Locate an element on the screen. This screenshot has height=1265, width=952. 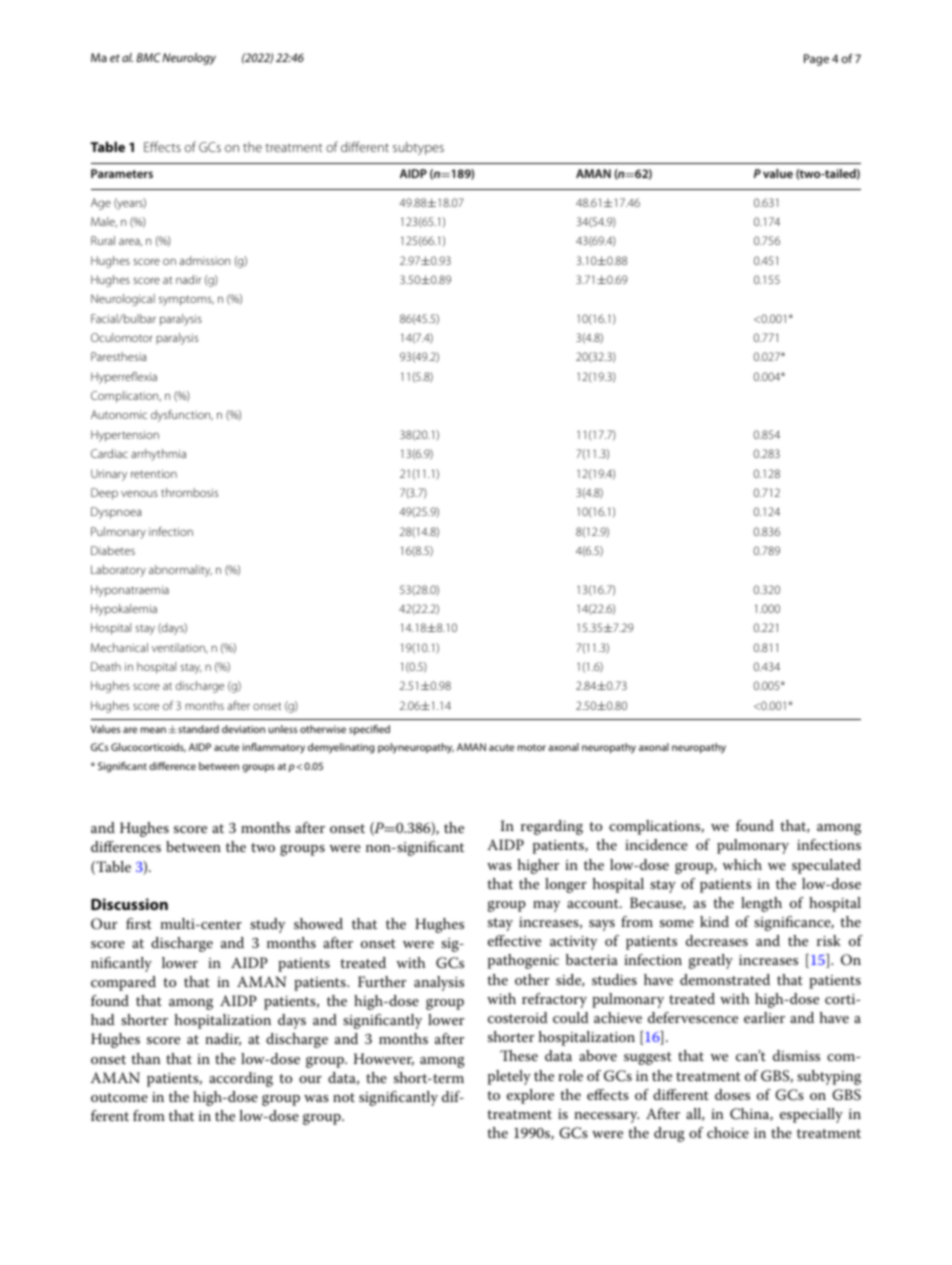
Page is located at coordinates (816, 60).
